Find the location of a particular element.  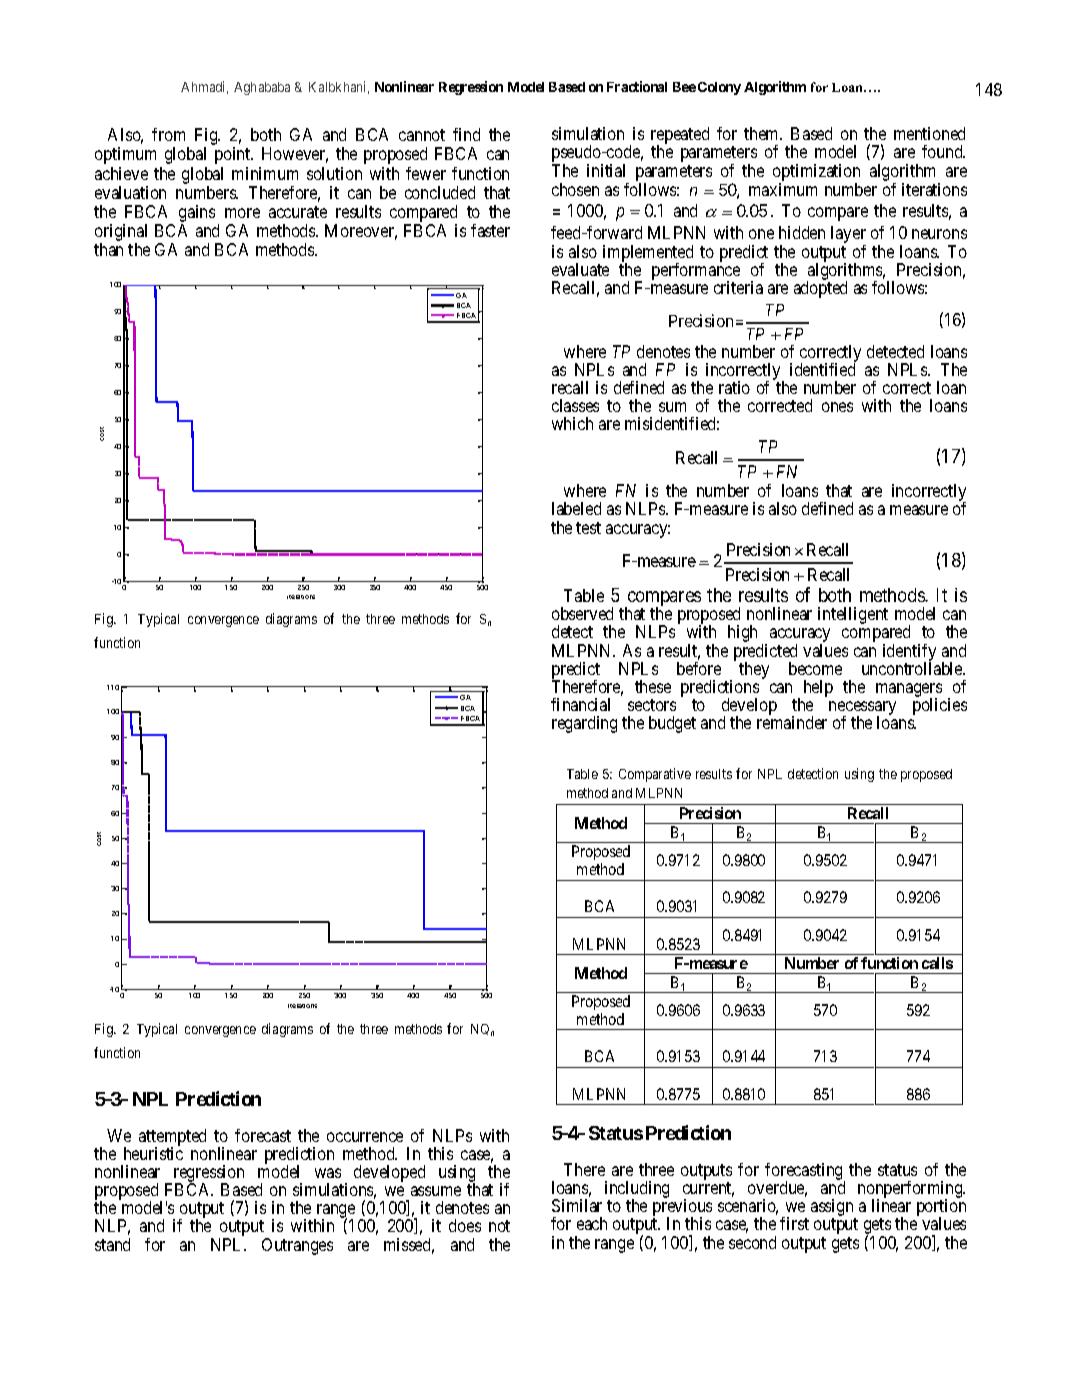

optimization is located at coordinates (816, 172).
